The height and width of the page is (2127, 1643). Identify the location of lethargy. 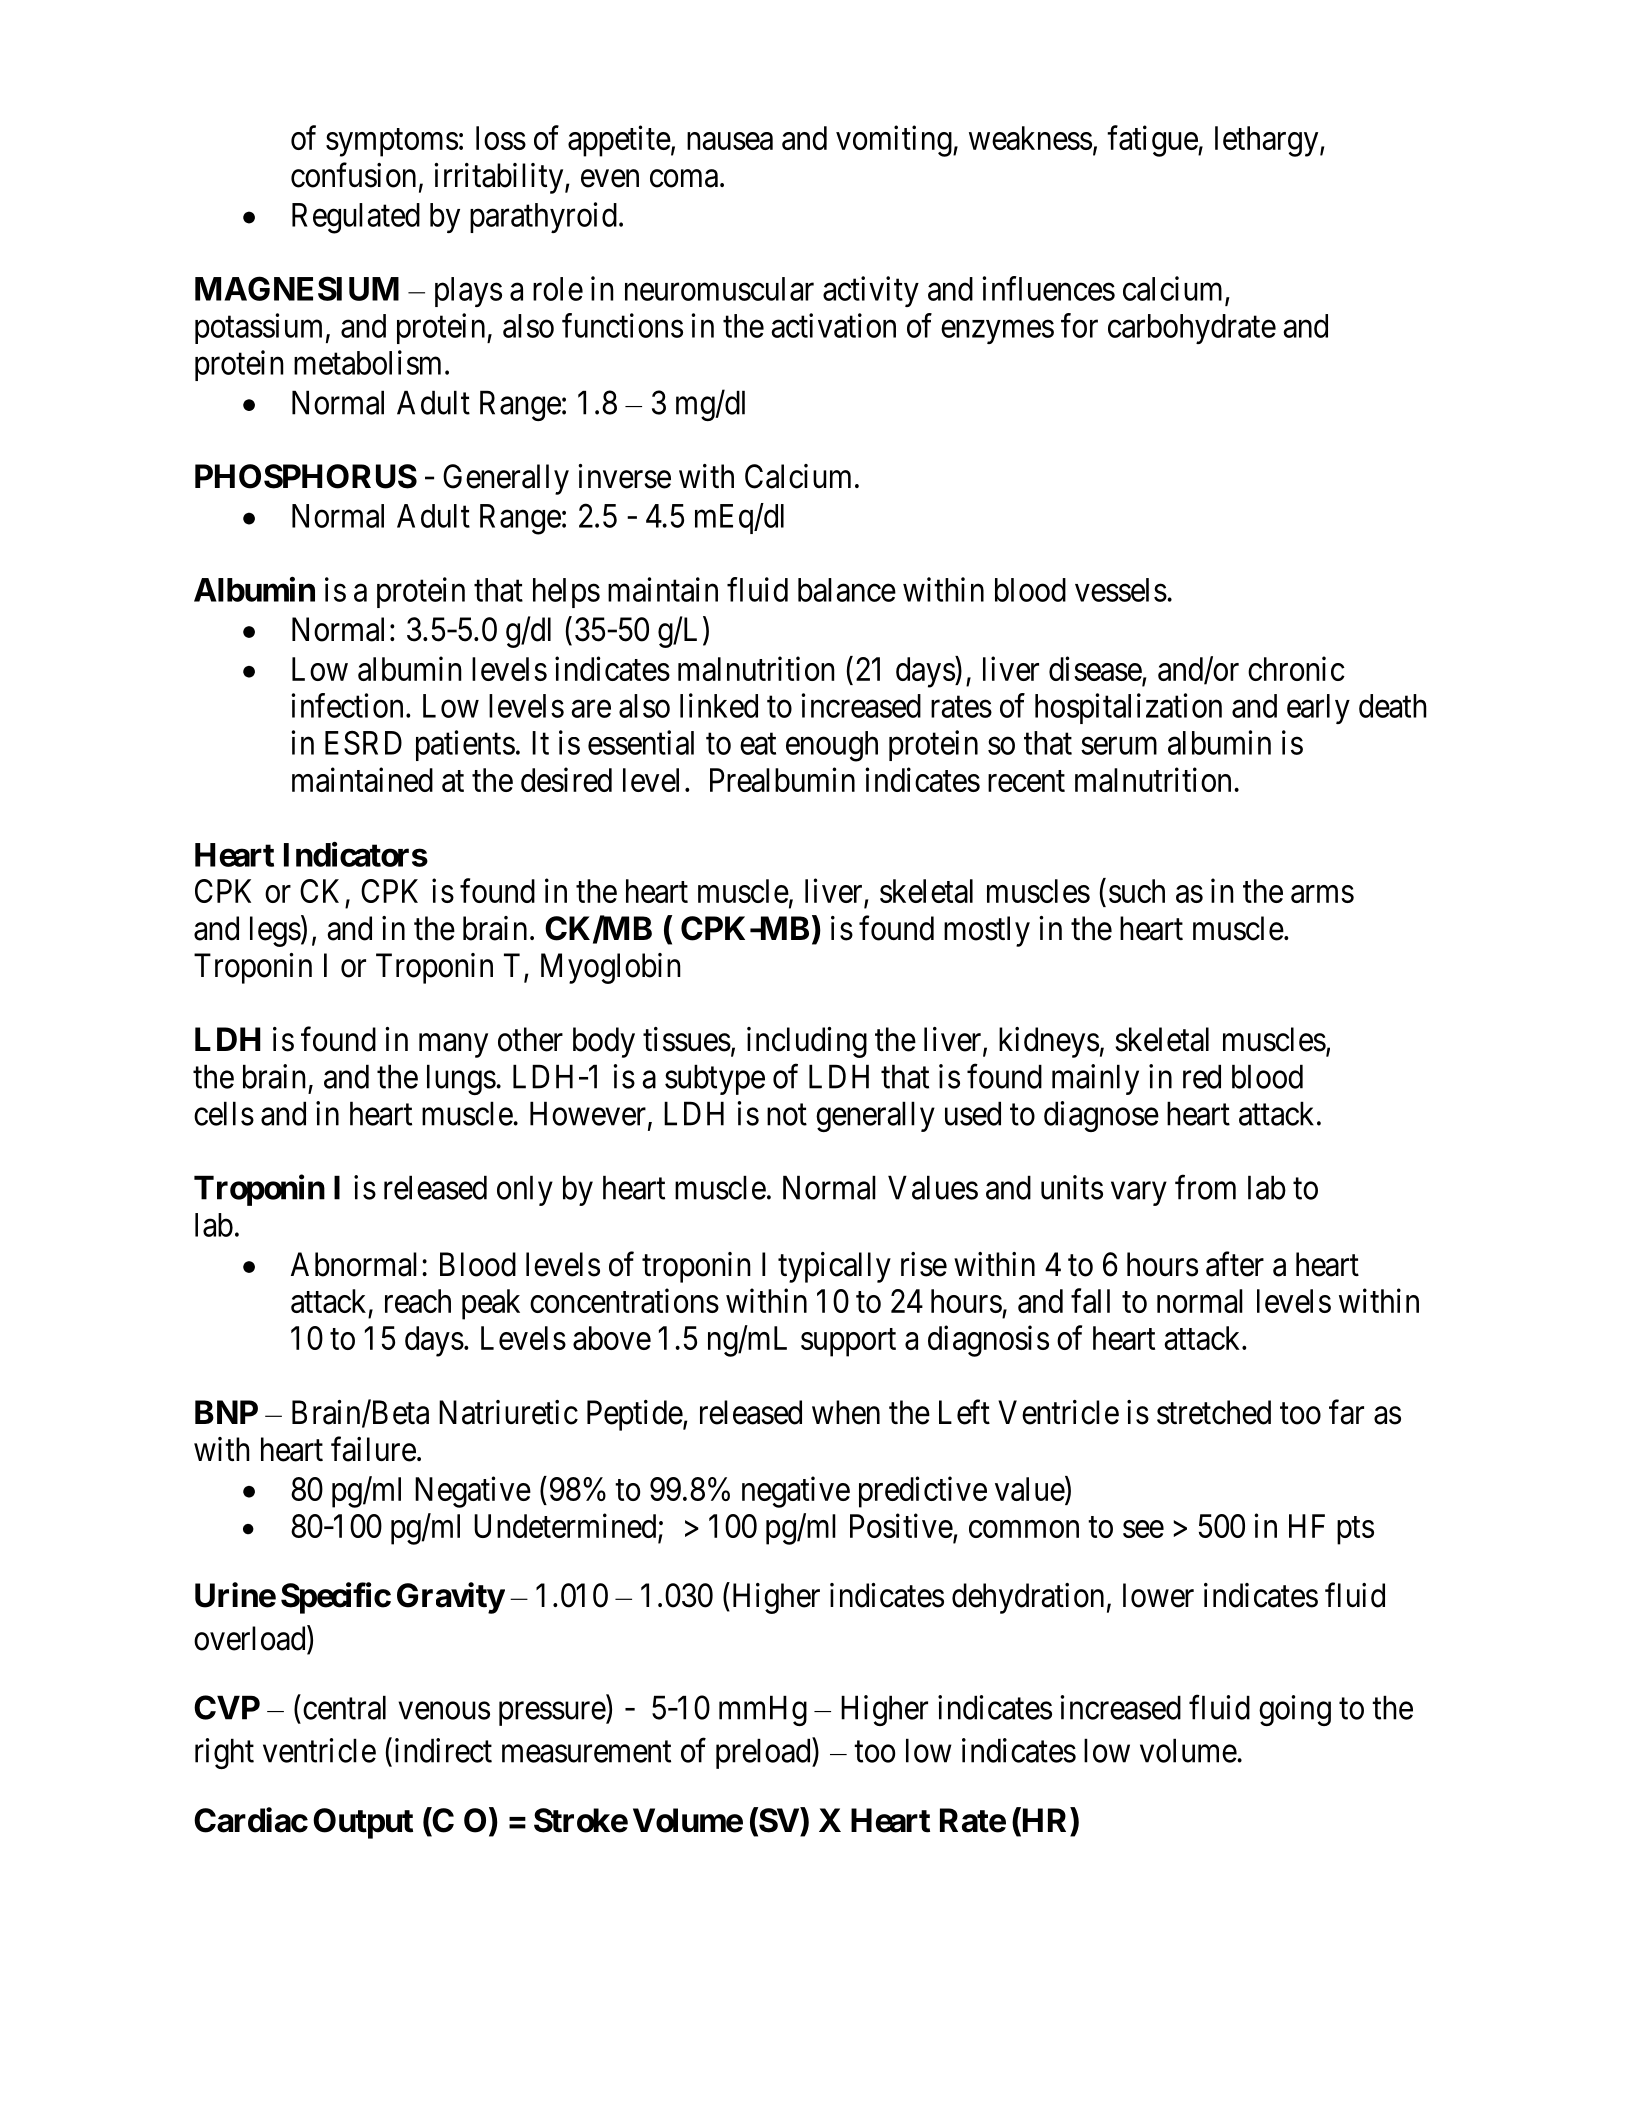
(1268, 141).
